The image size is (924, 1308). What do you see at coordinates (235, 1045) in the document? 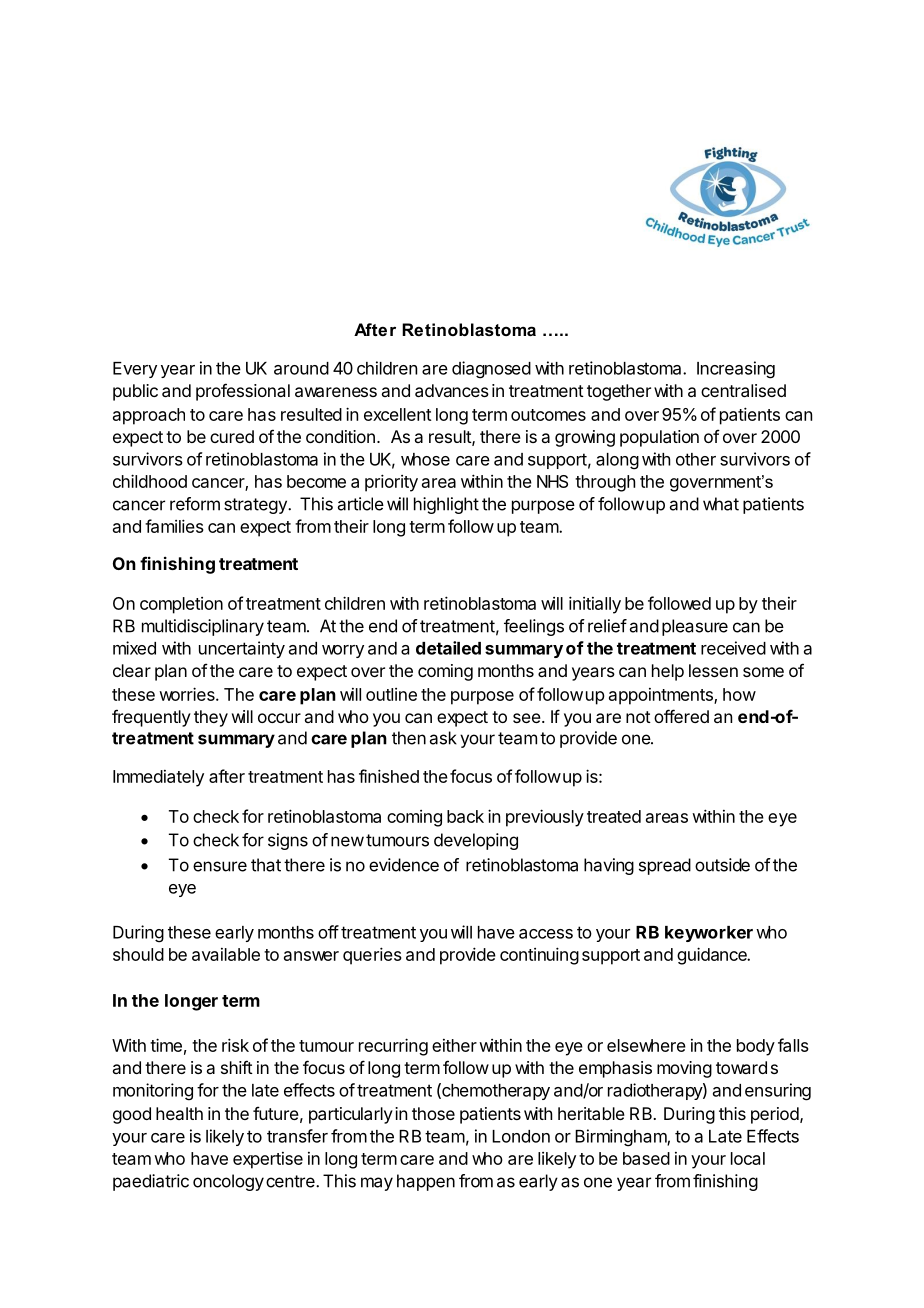
I see `risk` at bounding box center [235, 1045].
